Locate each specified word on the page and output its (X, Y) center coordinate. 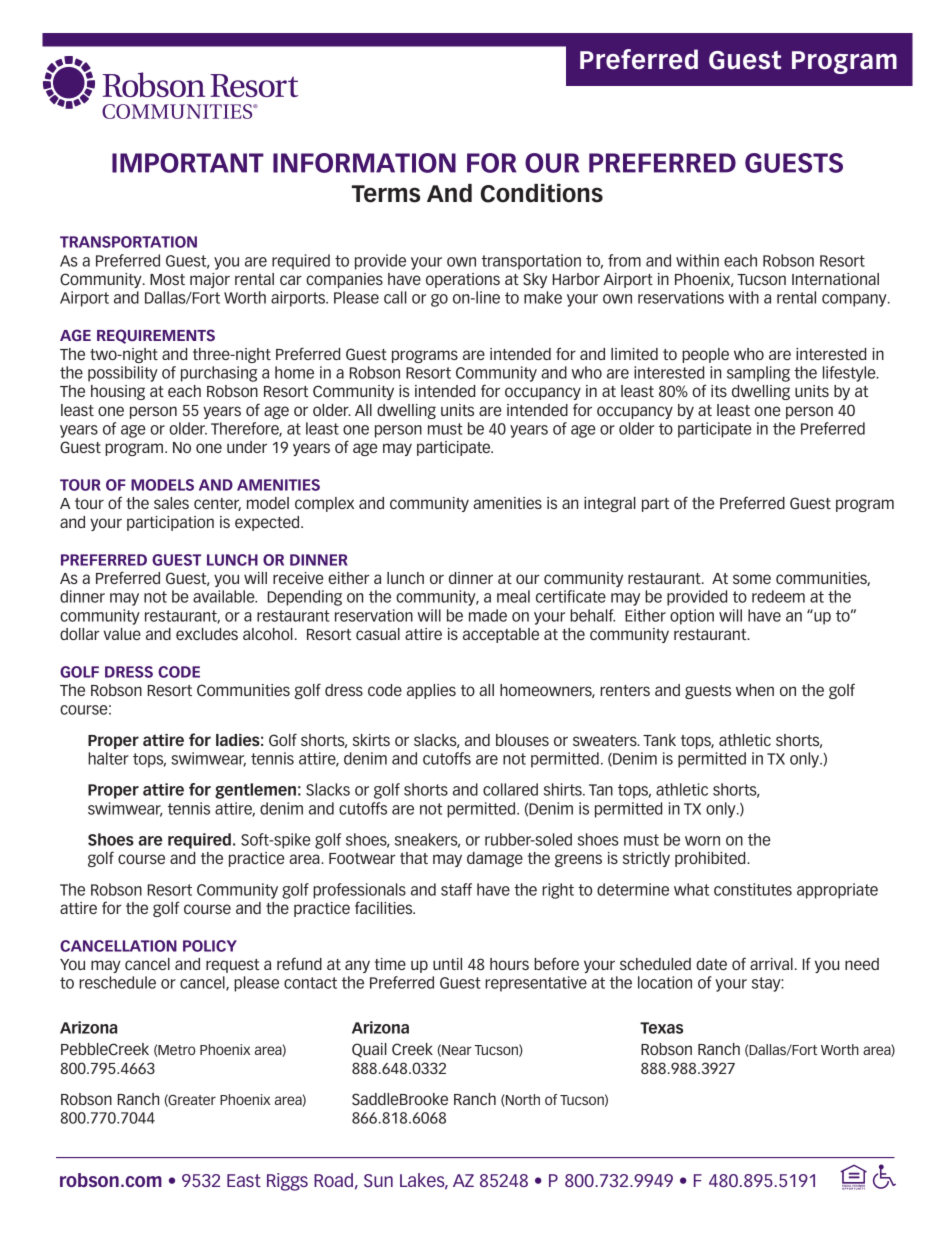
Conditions (542, 193)
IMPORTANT (188, 163)
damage (495, 859)
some (752, 579)
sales (171, 503)
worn (702, 841)
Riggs (287, 1182)
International (835, 279)
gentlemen (255, 791)
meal (513, 596)
